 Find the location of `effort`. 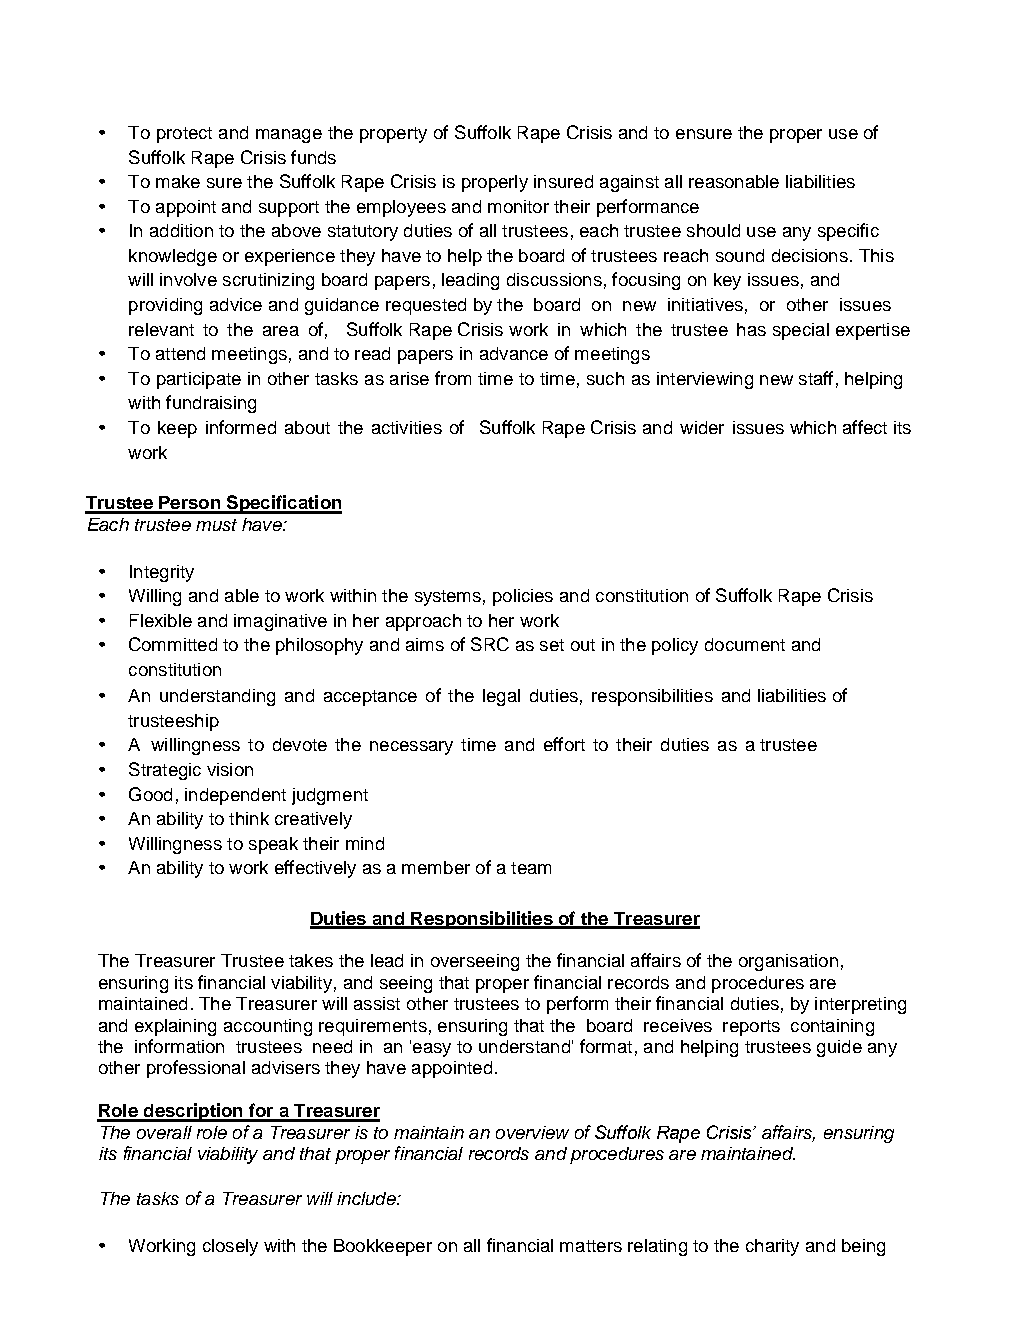

effort is located at coordinates (564, 744).
